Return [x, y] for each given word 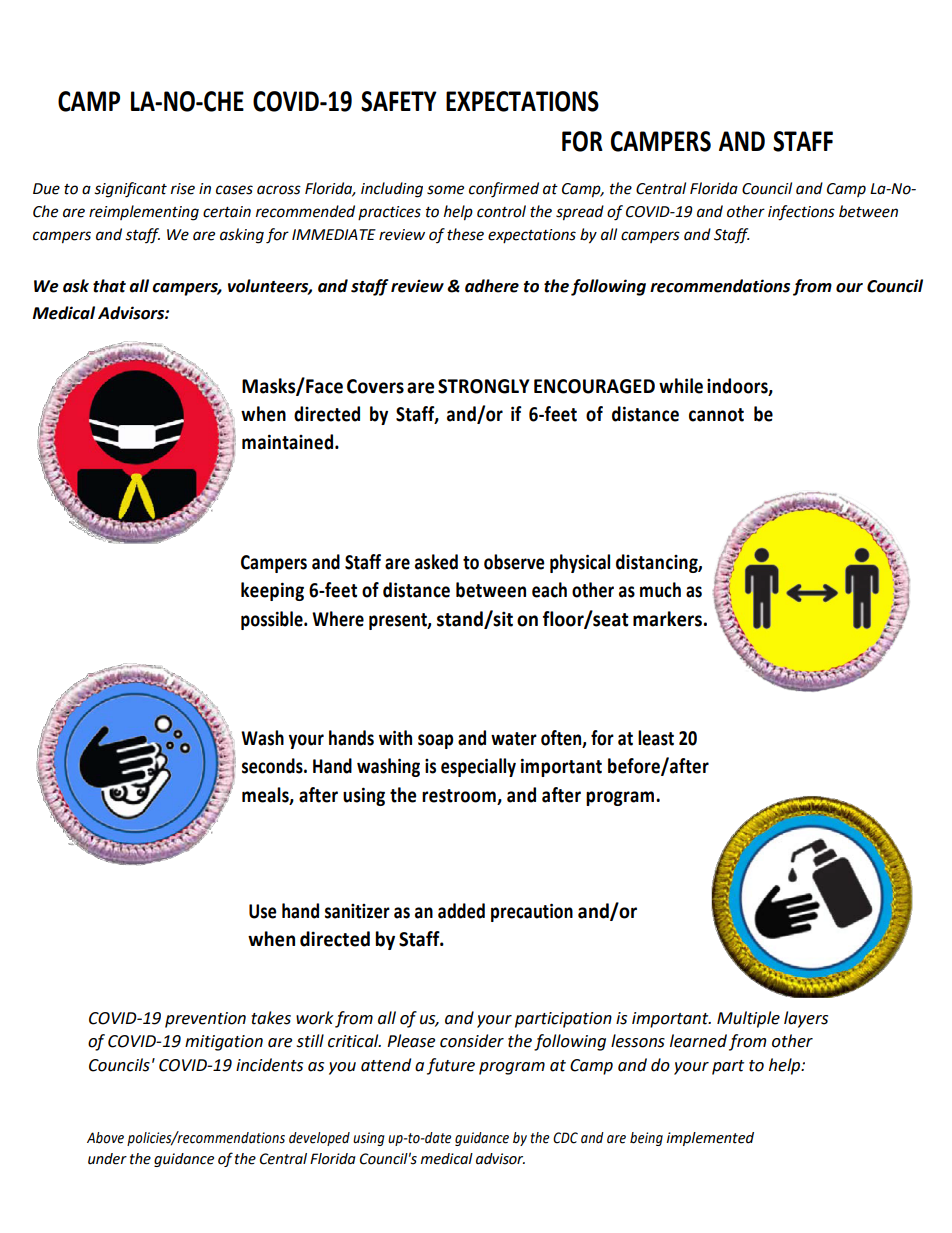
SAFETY [399, 101]
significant [130, 190]
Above [105, 1138]
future [451, 1066]
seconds [273, 766]
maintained [287, 442]
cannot [716, 415]
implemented [710, 1139]
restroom [459, 796]
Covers [375, 386]
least [656, 738]
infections [801, 213]
